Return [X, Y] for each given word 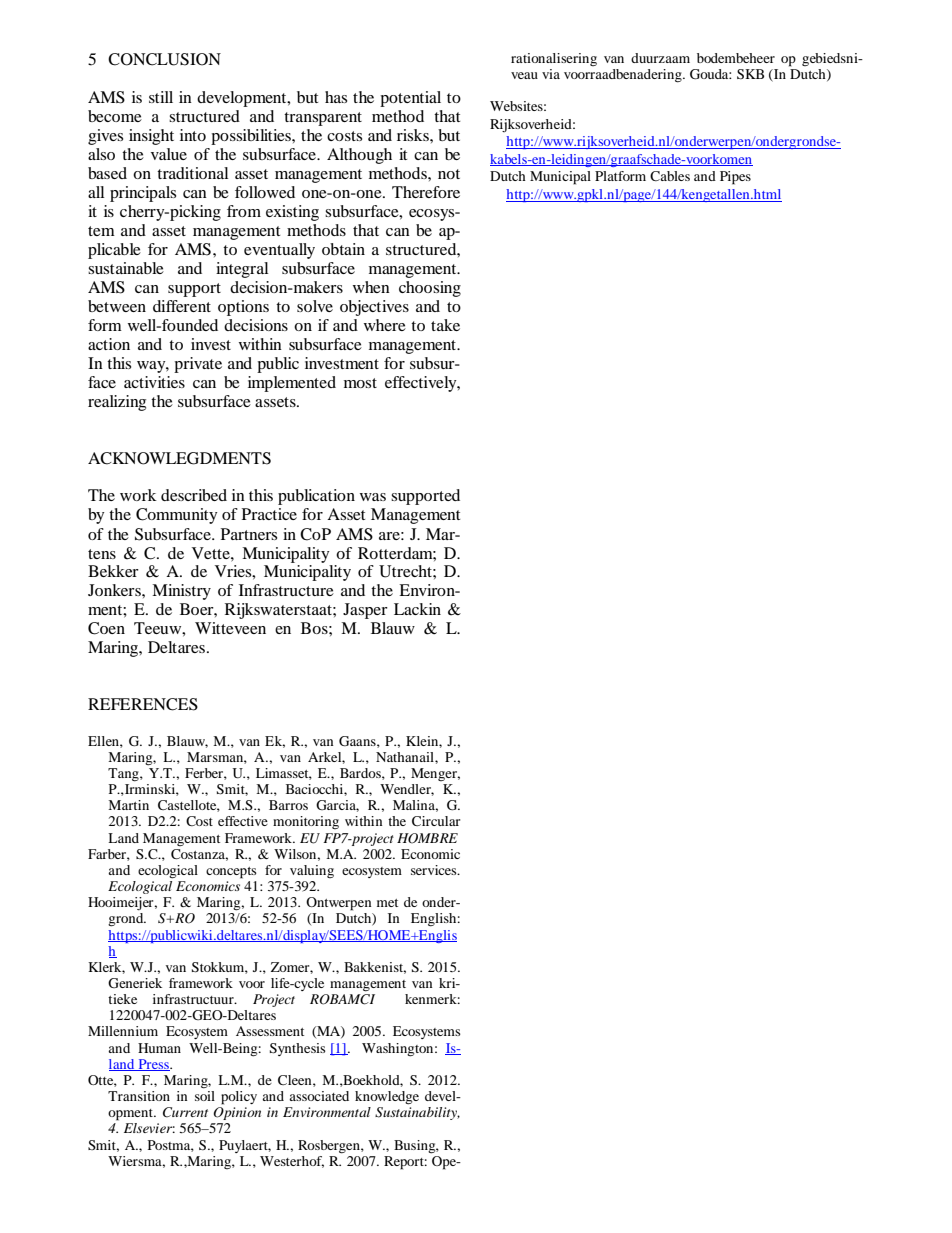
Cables [670, 176]
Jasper [365, 611]
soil [205, 1096]
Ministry [181, 592]
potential [410, 99]
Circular [436, 821]
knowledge [387, 1098]
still [161, 97]
